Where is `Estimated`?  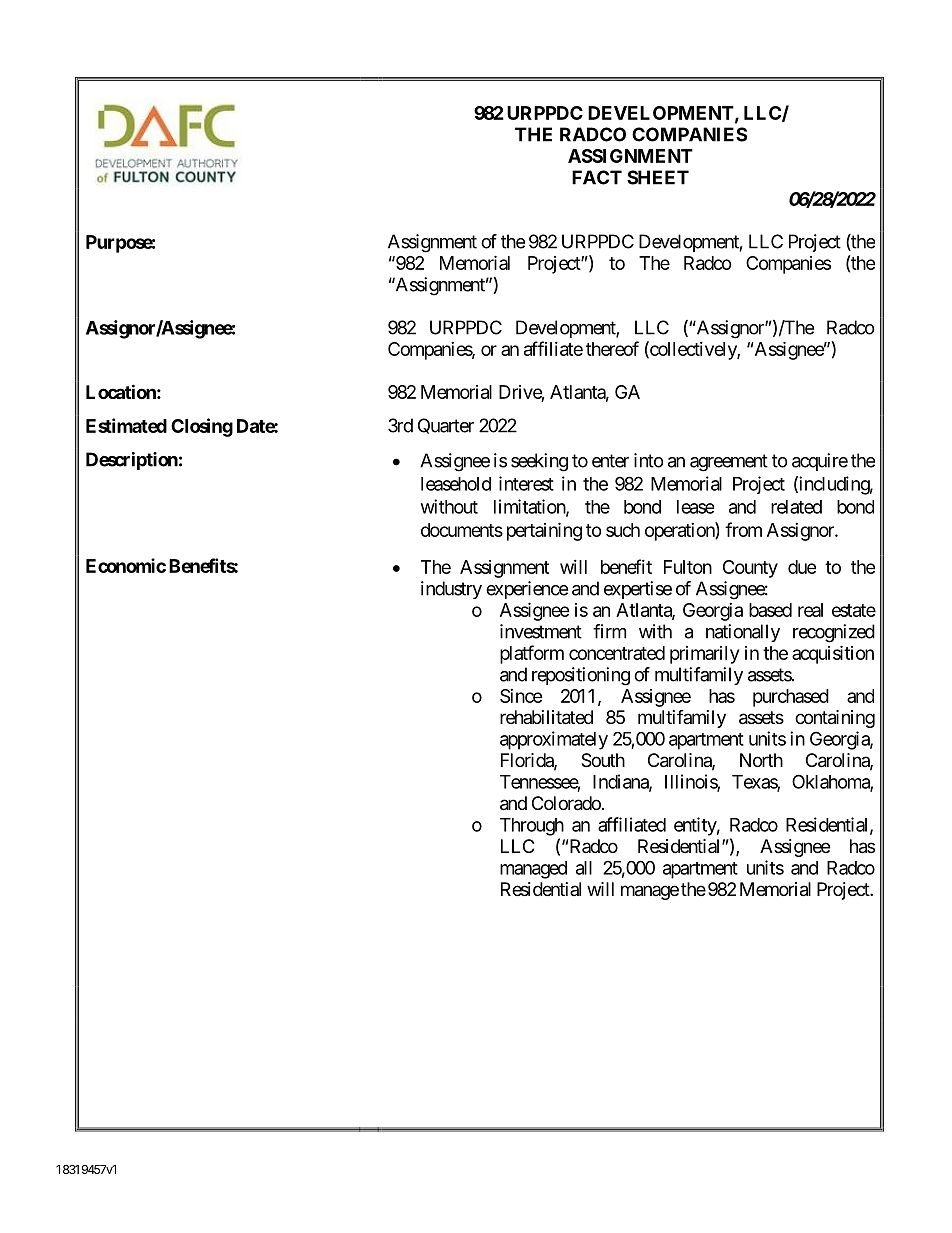 Estimated is located at coordinates (126, 425).
